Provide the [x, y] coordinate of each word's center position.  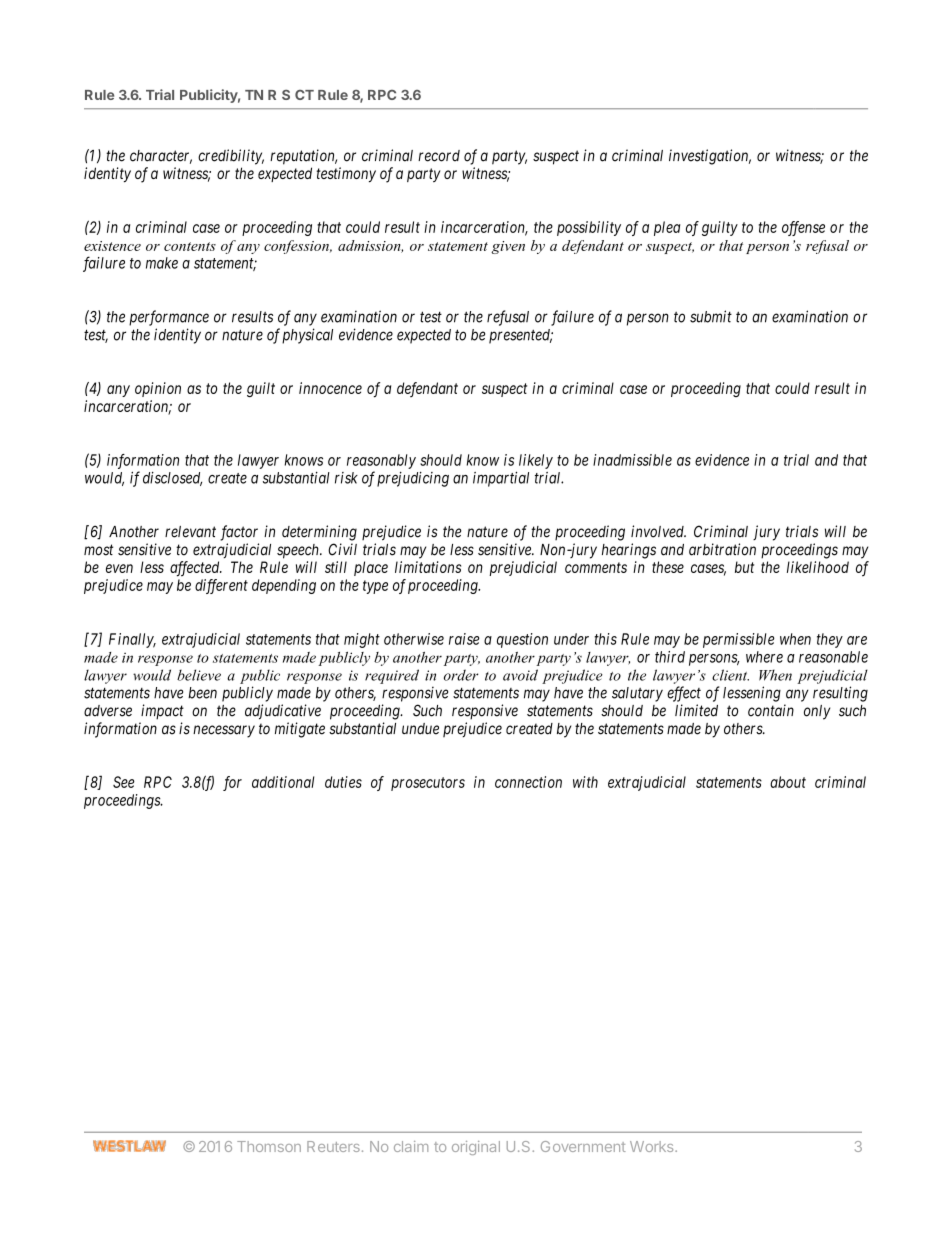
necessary [224, 731]
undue [420, 729]
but [744, 567]
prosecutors [428, 784]
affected [196, 569]
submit [711, 316]
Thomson [269, 1146]
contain [771, 710]
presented [521, 336]
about [788, 782]
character [161, 157]
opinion [158, 389]
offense [803, 228]
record [439, 156]
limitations [428, 567]
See [124, 782]
